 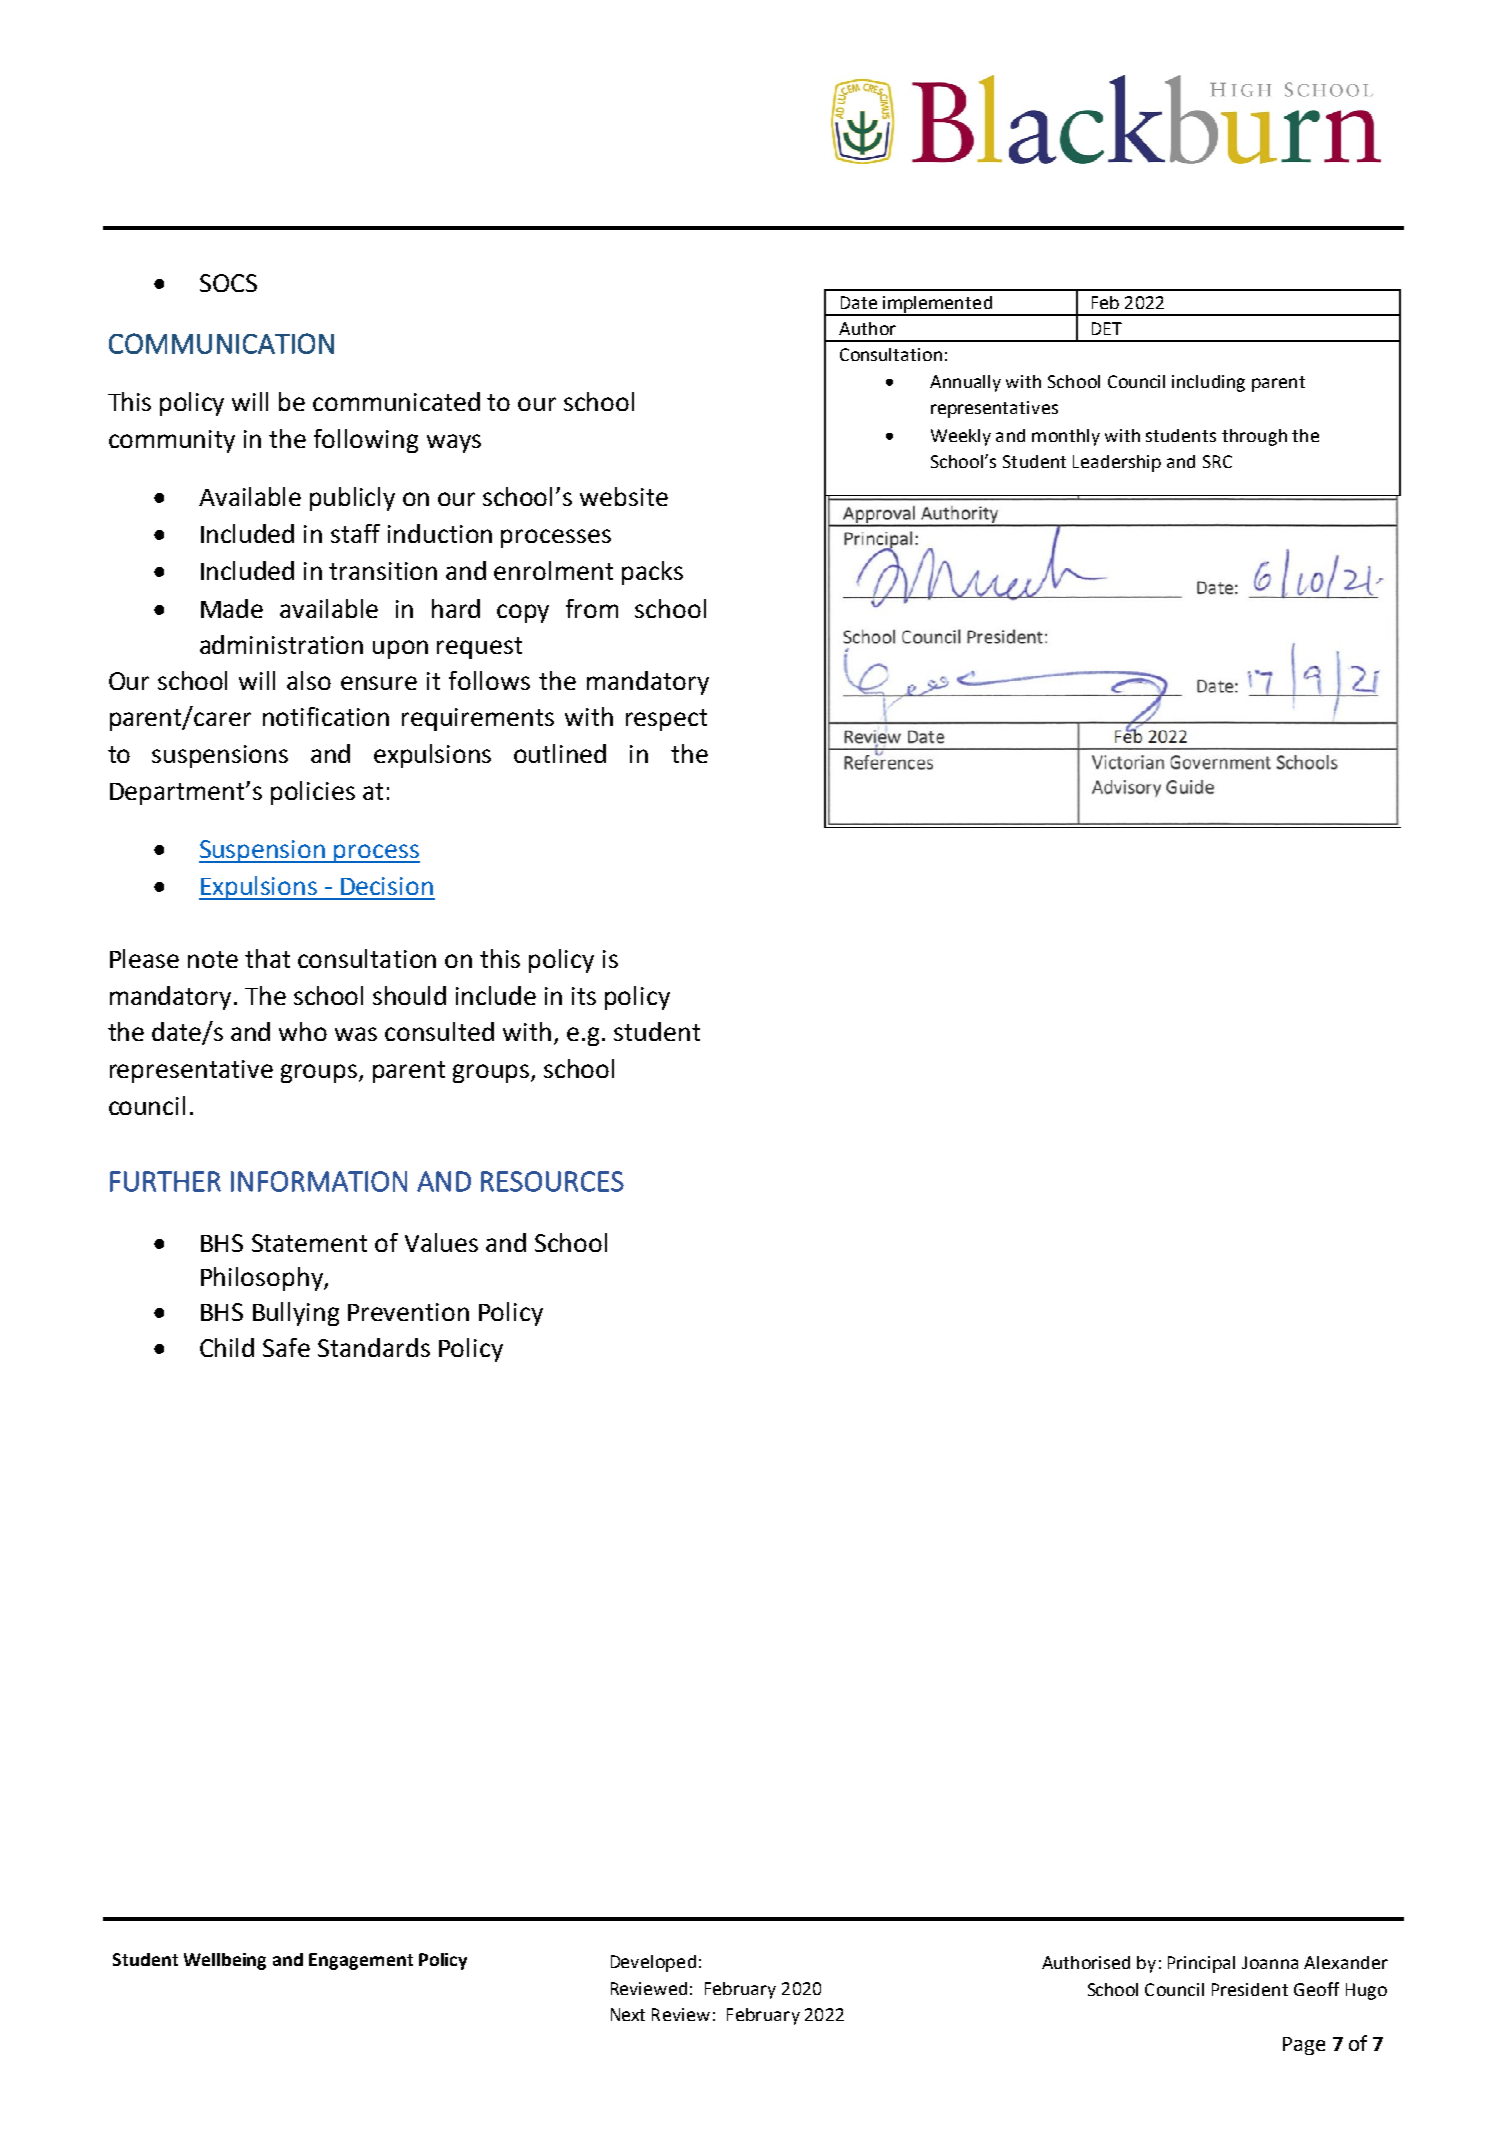 What do you see at coordinates (937, 305) in the page?
I see `implemented` at bounding box center [937, 305].
